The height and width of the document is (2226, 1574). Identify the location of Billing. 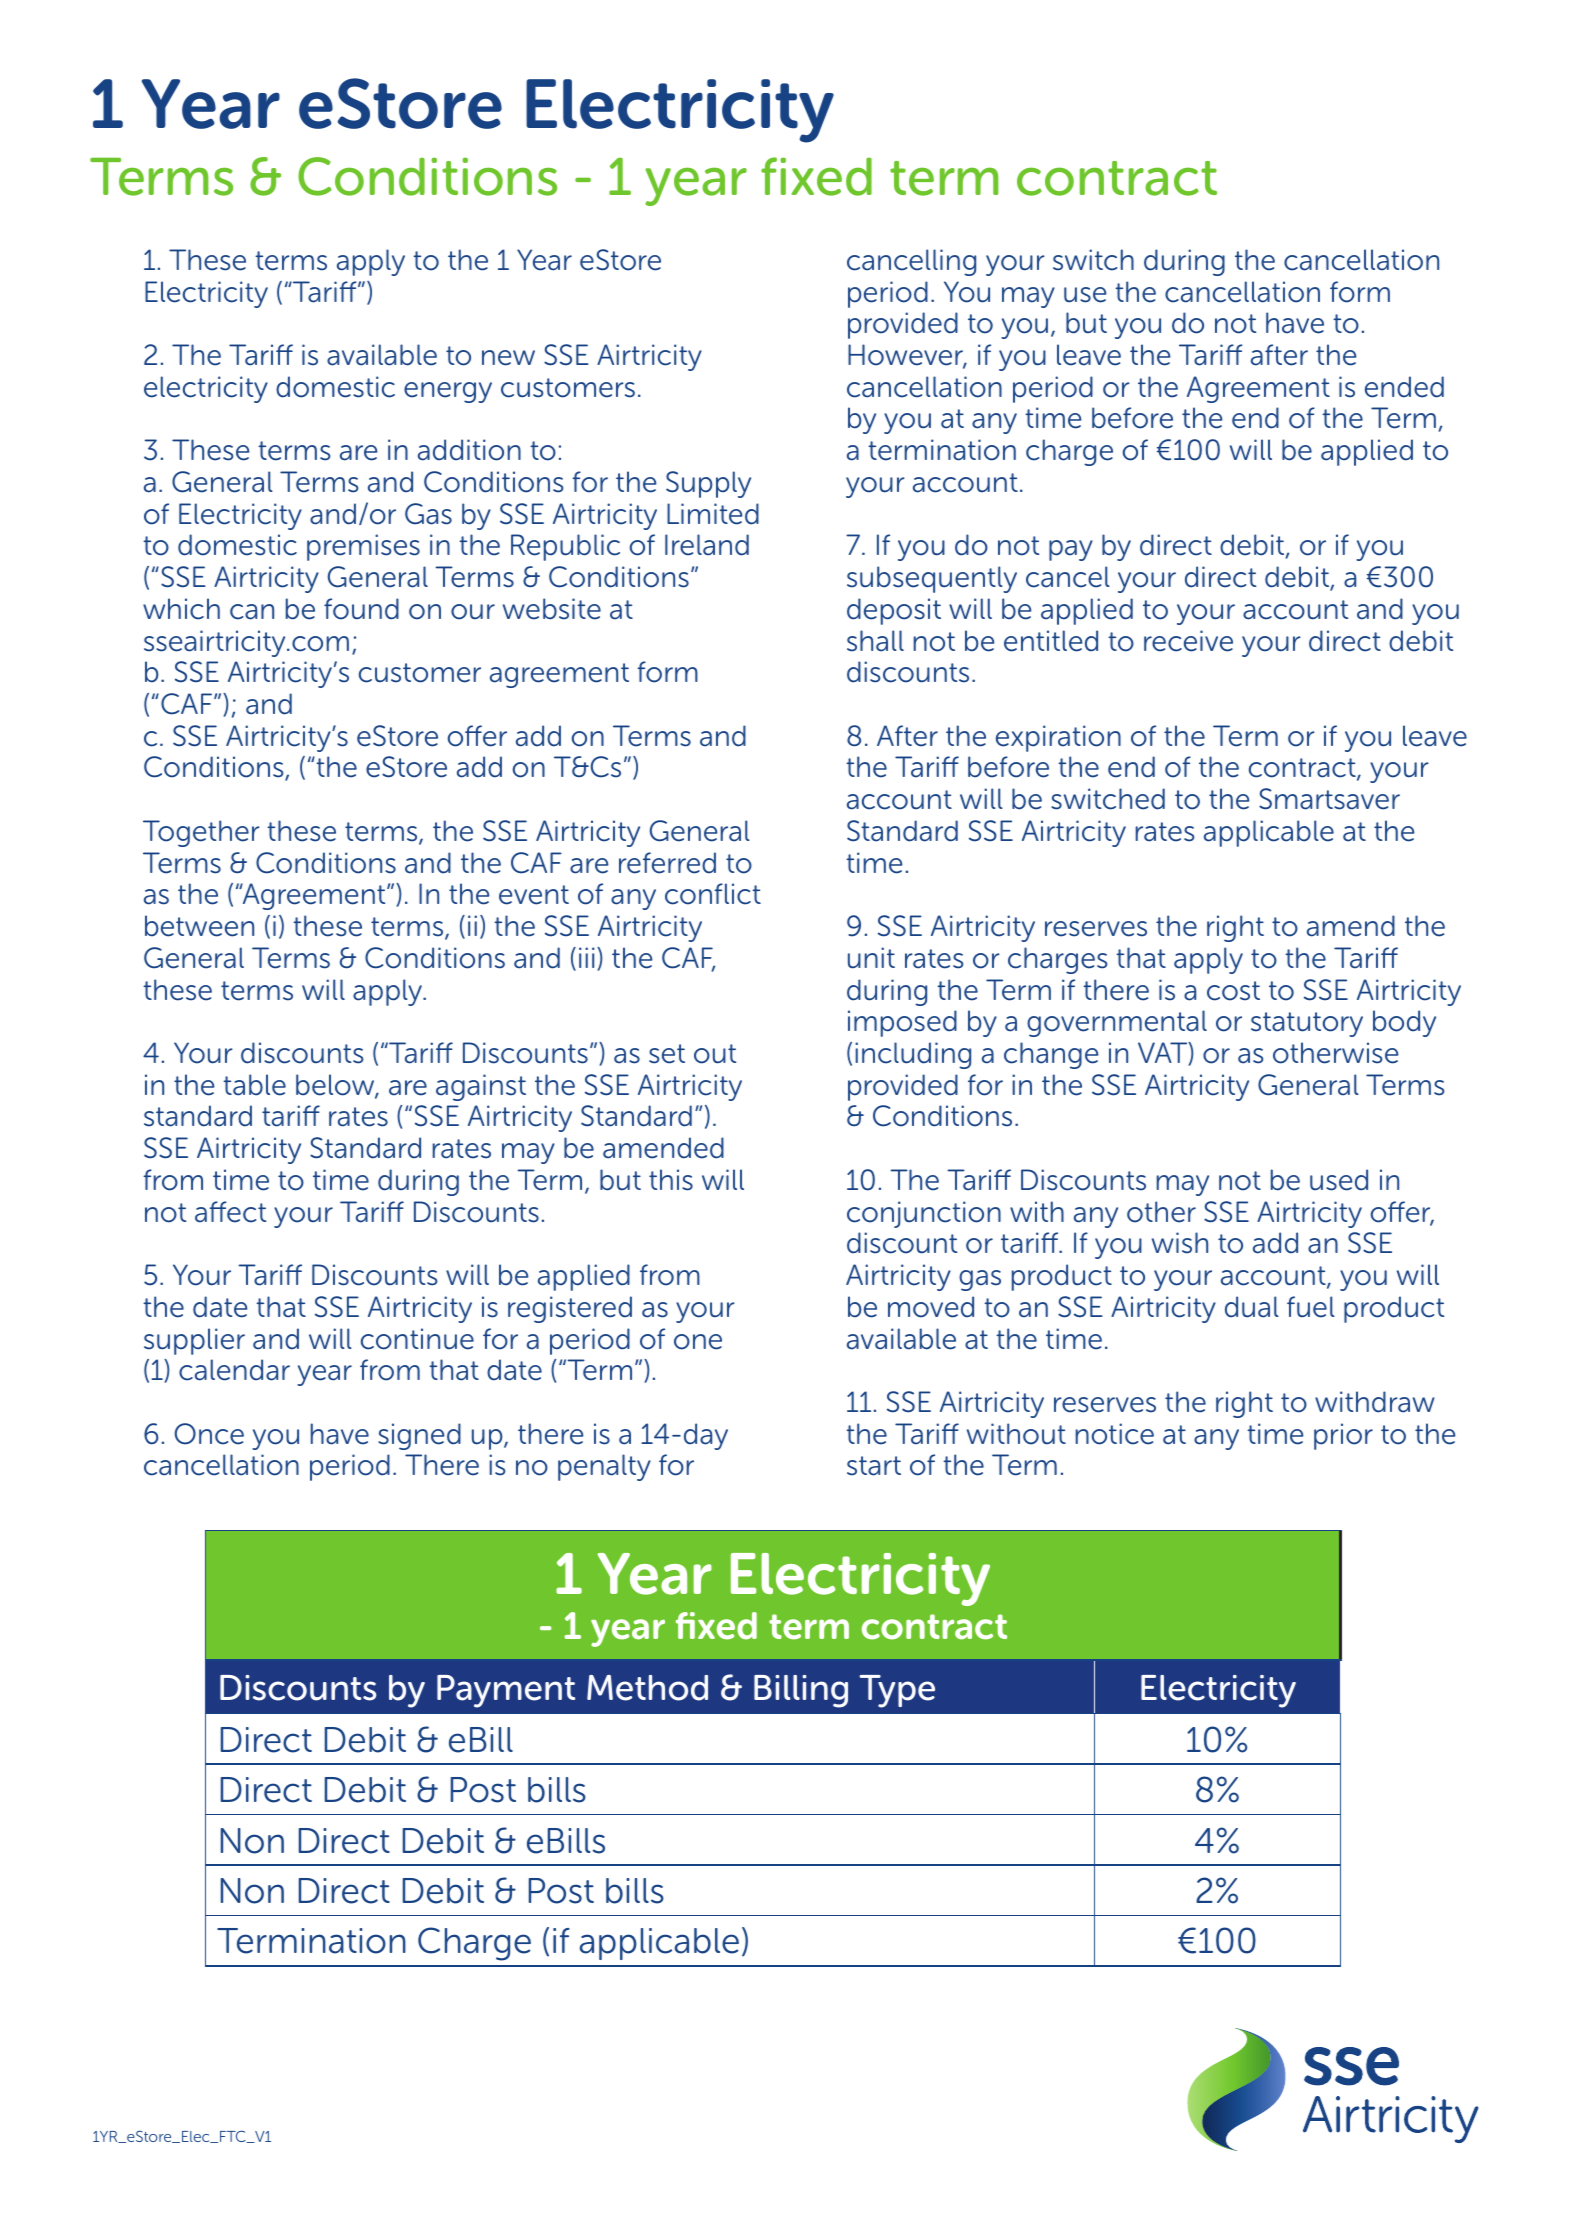
(801, 1691).
